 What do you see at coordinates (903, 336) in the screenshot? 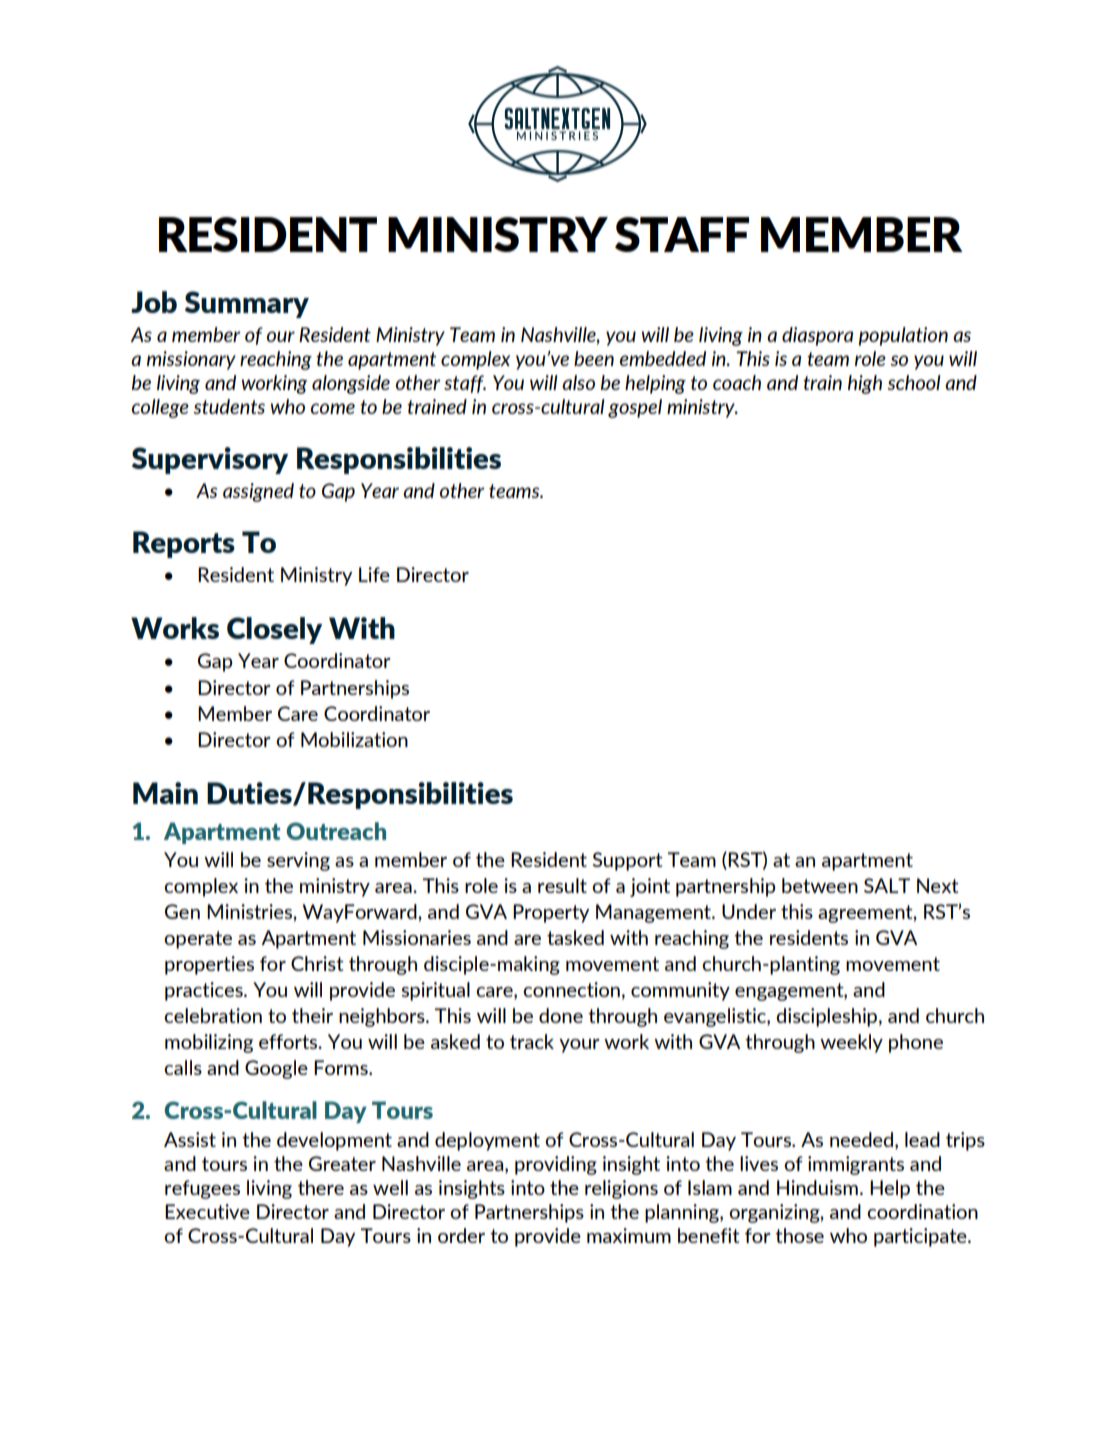
I see `population` at bounding box center [903, 336].
